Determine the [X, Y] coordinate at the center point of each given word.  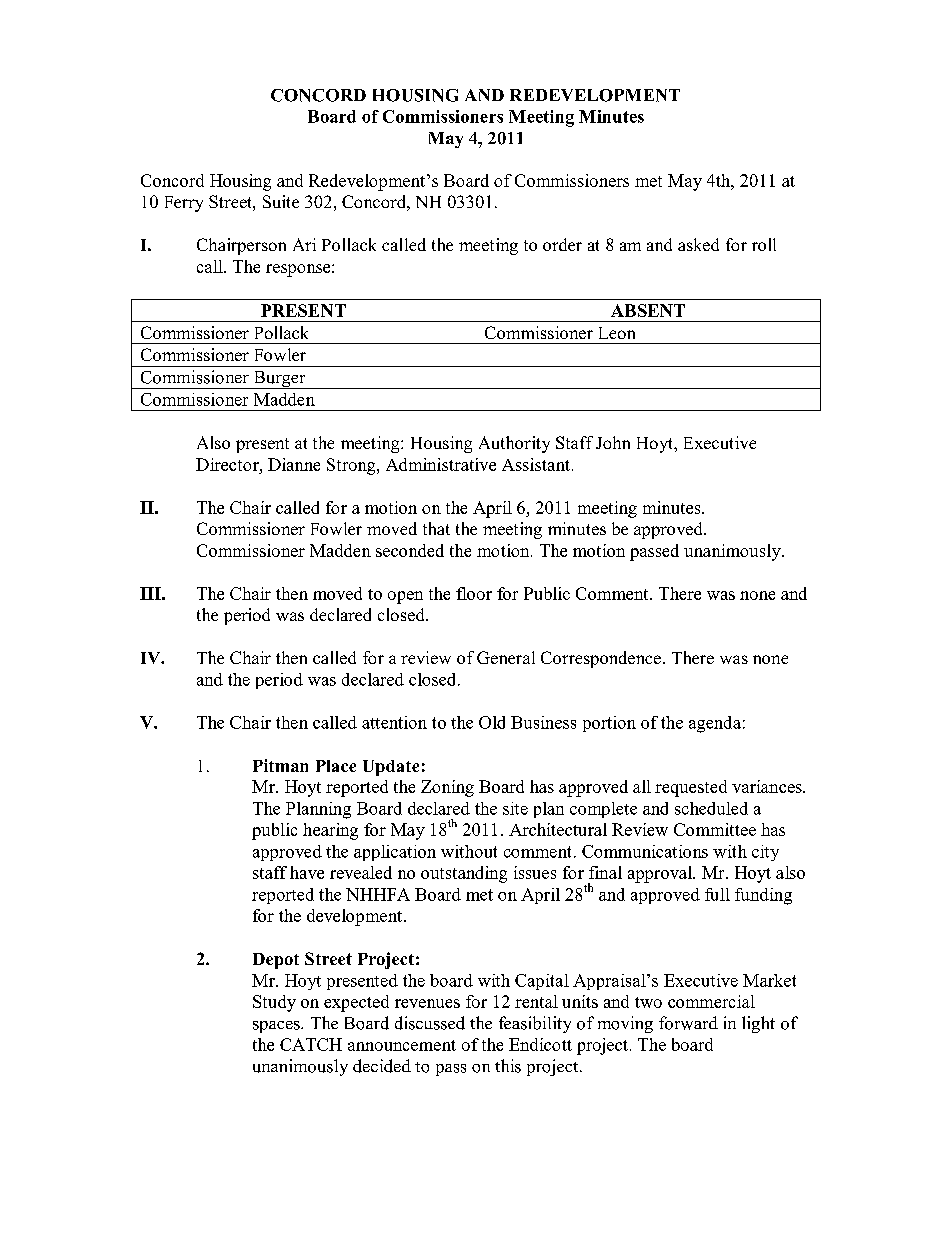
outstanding [464, 874]
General [506, 657]
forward [688, 1023]
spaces [277, 1027]
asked [698, 244]
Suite [281, 201]
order [562, 244]
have [307, 872]
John [613, 442]
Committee [715, 829]
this [508, 1066]
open [405, 597]
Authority [514, 444]
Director [228, 464]
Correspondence [601, 659]
